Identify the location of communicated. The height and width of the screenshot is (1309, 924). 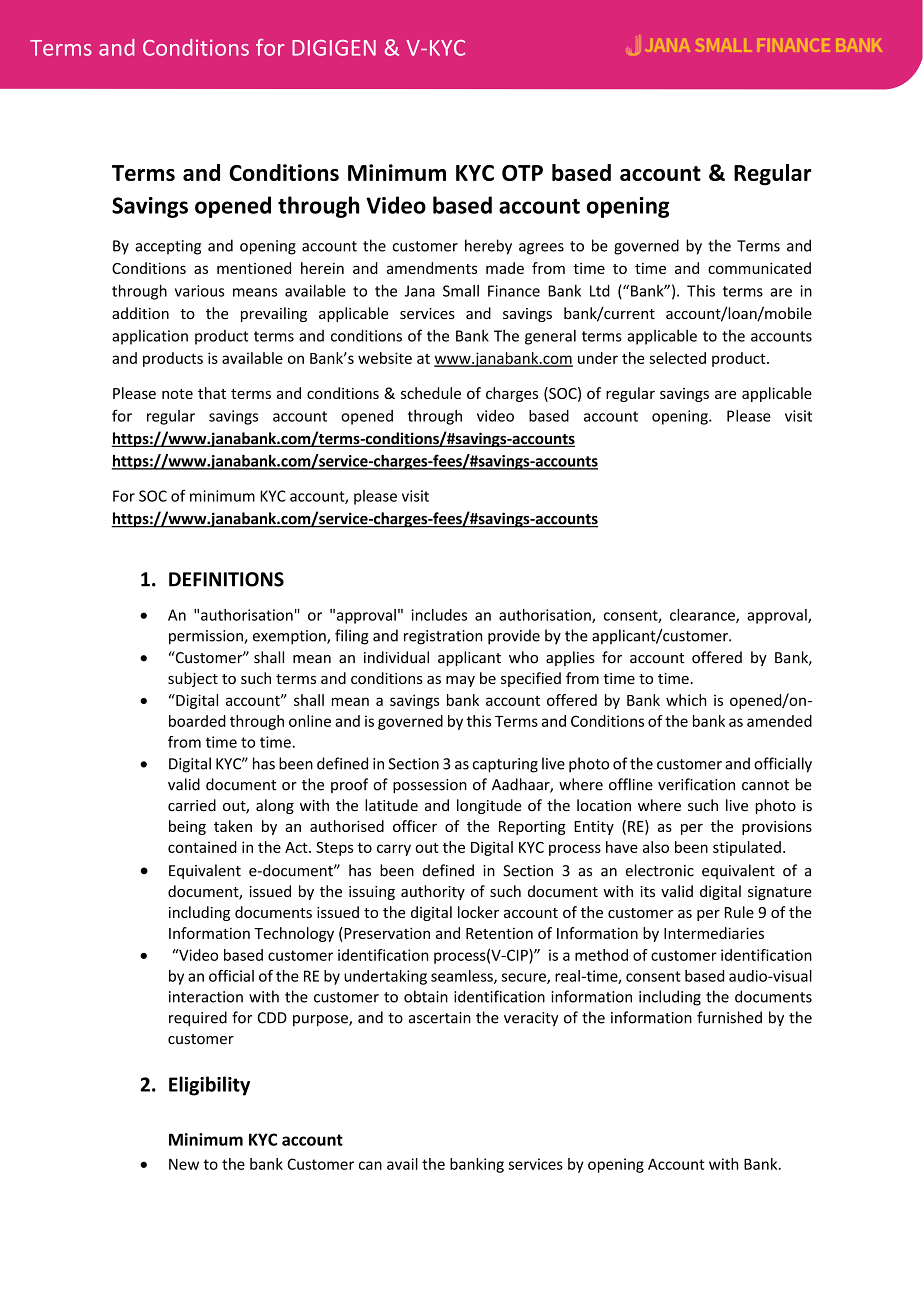
(759, 268).
